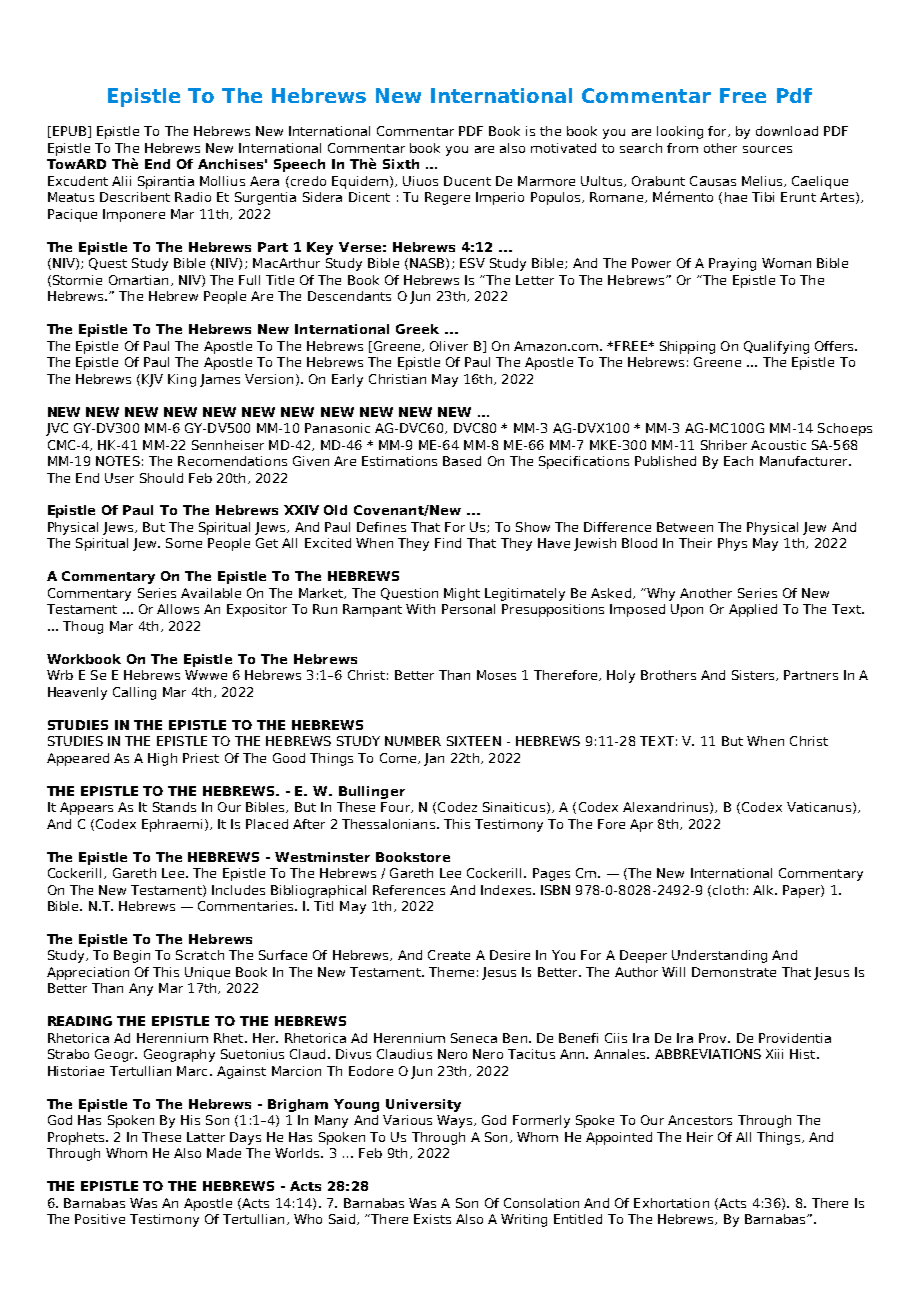  Describe the element at coordinates (134, 693) in the image. I see `Calling` at that location.
